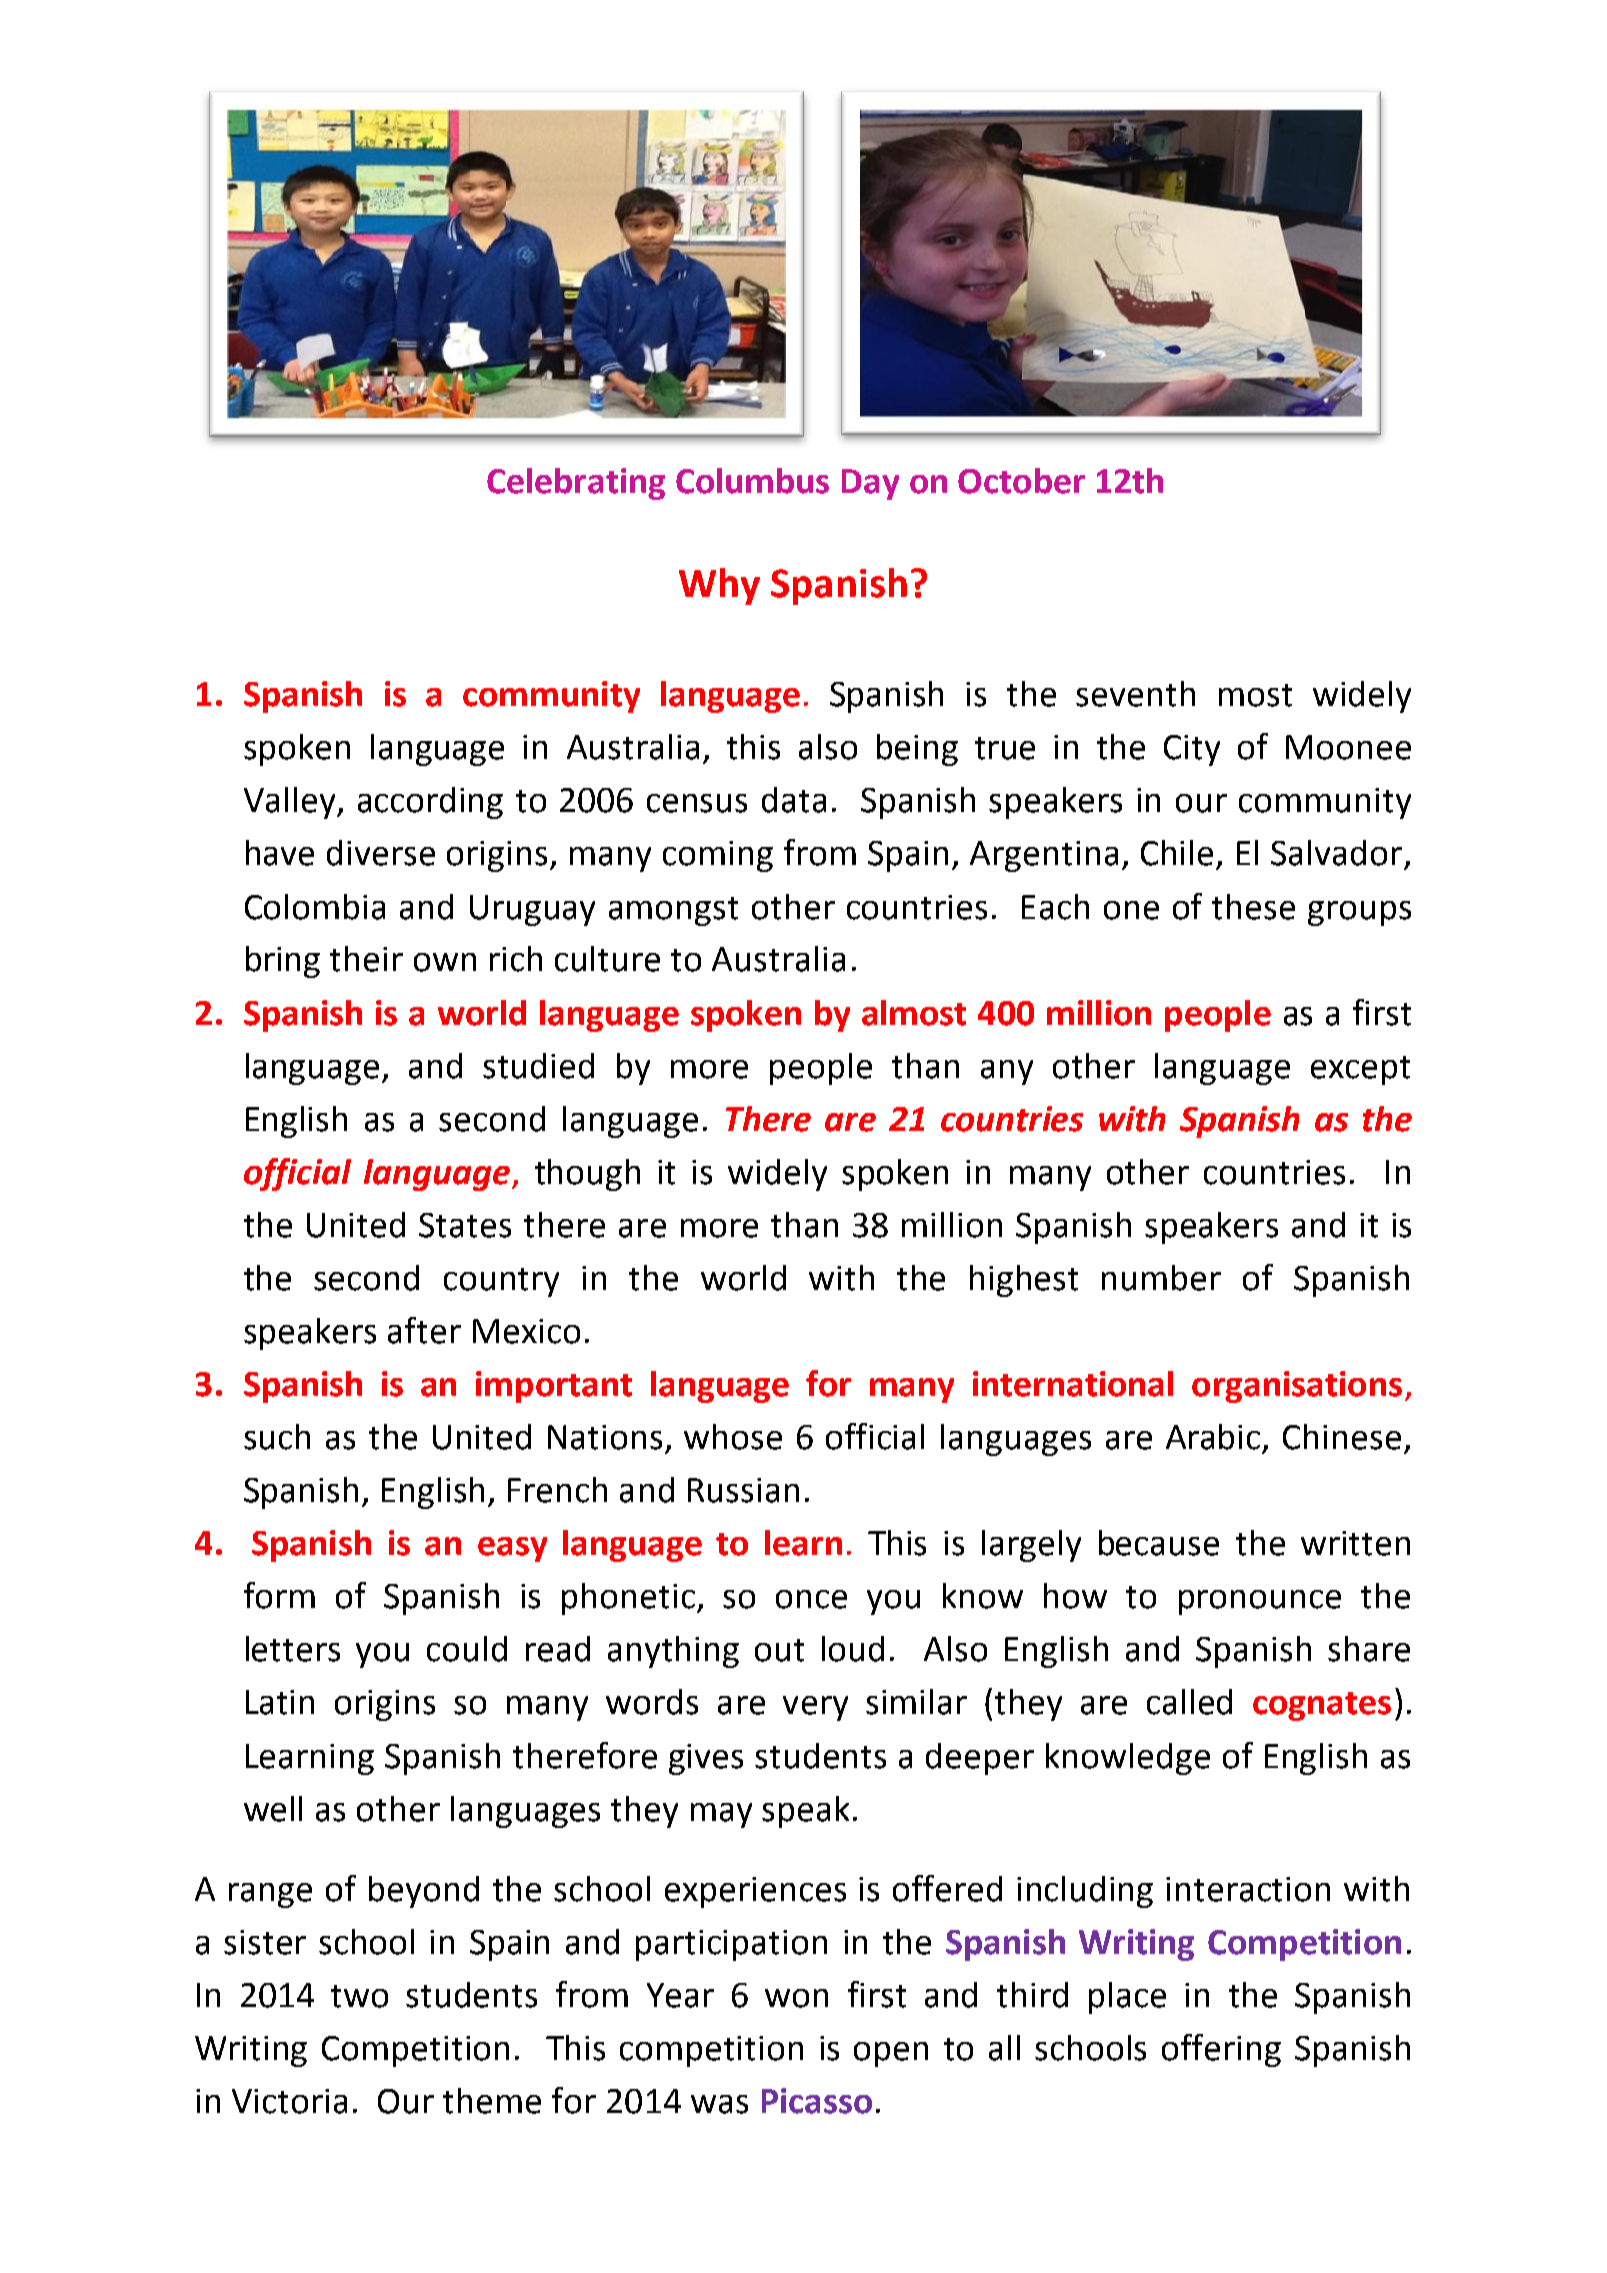 Image resolution: width=1607 pixels, height=2273 pixels. Describe the element at coordinates (870, 484) in the screenshot. I see `Day` at that location.
